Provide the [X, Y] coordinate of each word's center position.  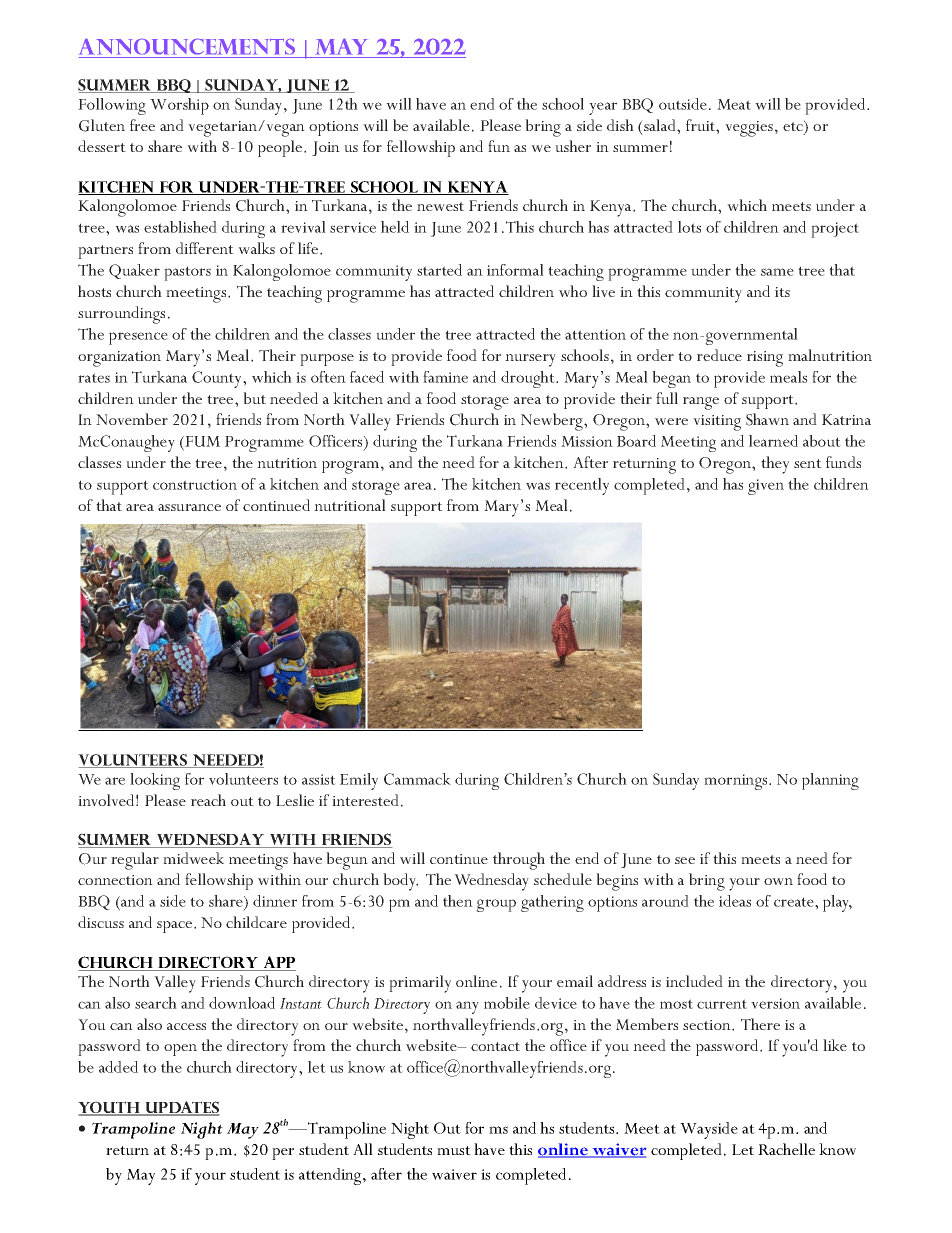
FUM [201, 443]
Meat [734, 104]
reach [208, 800]
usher [573, 146]
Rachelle [786, 1149]
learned [773, 441]
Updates [181, 1108]
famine [445, 377]
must [454, 1150]
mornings [737, 782]
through [519, 861]
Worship [179, 106]
